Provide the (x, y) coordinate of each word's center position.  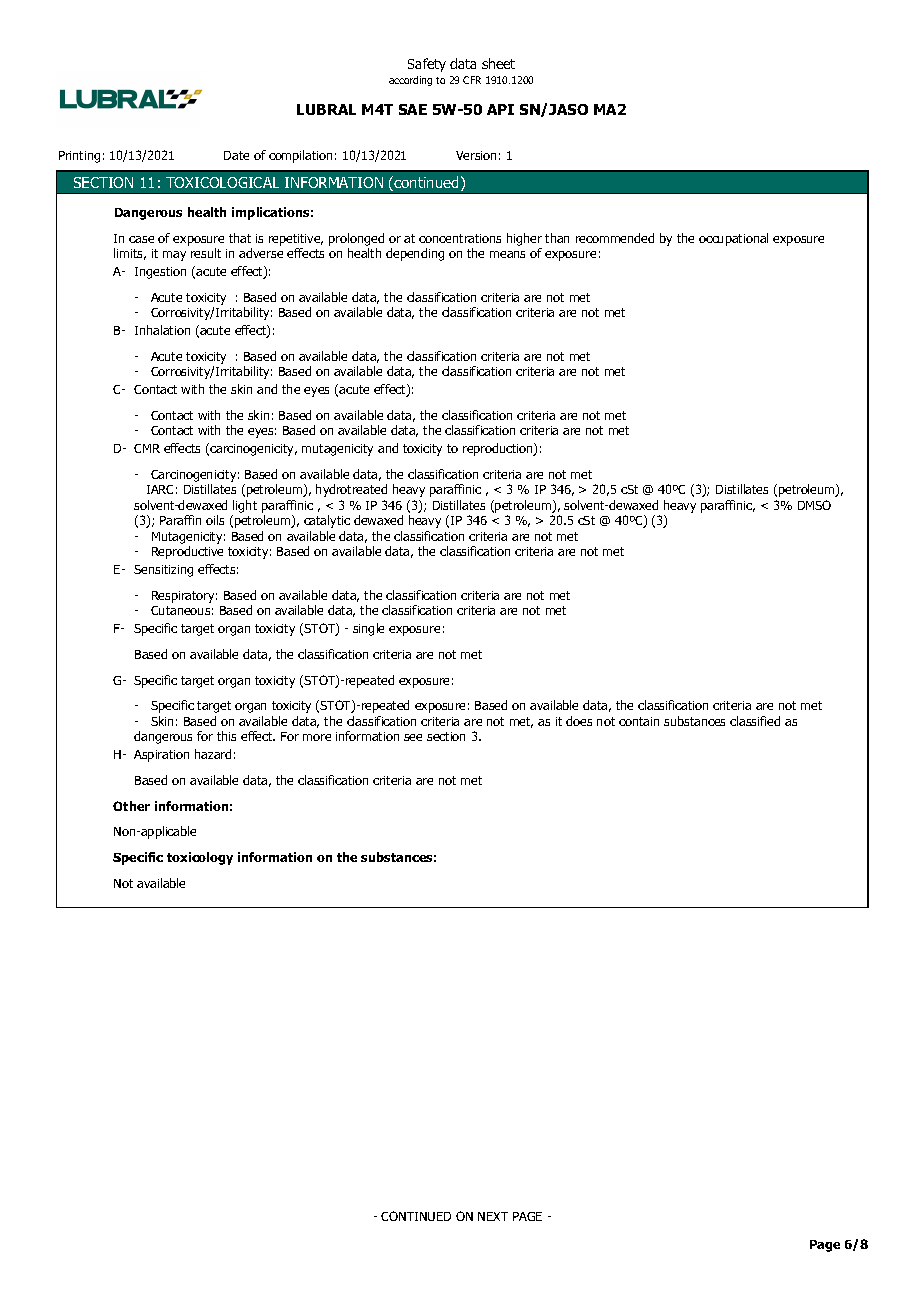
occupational (733, 239)
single (368, 629)
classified (755, 721)
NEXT (493, 1216)
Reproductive (187, 552)
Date (236, 155)
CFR (472, 80)
